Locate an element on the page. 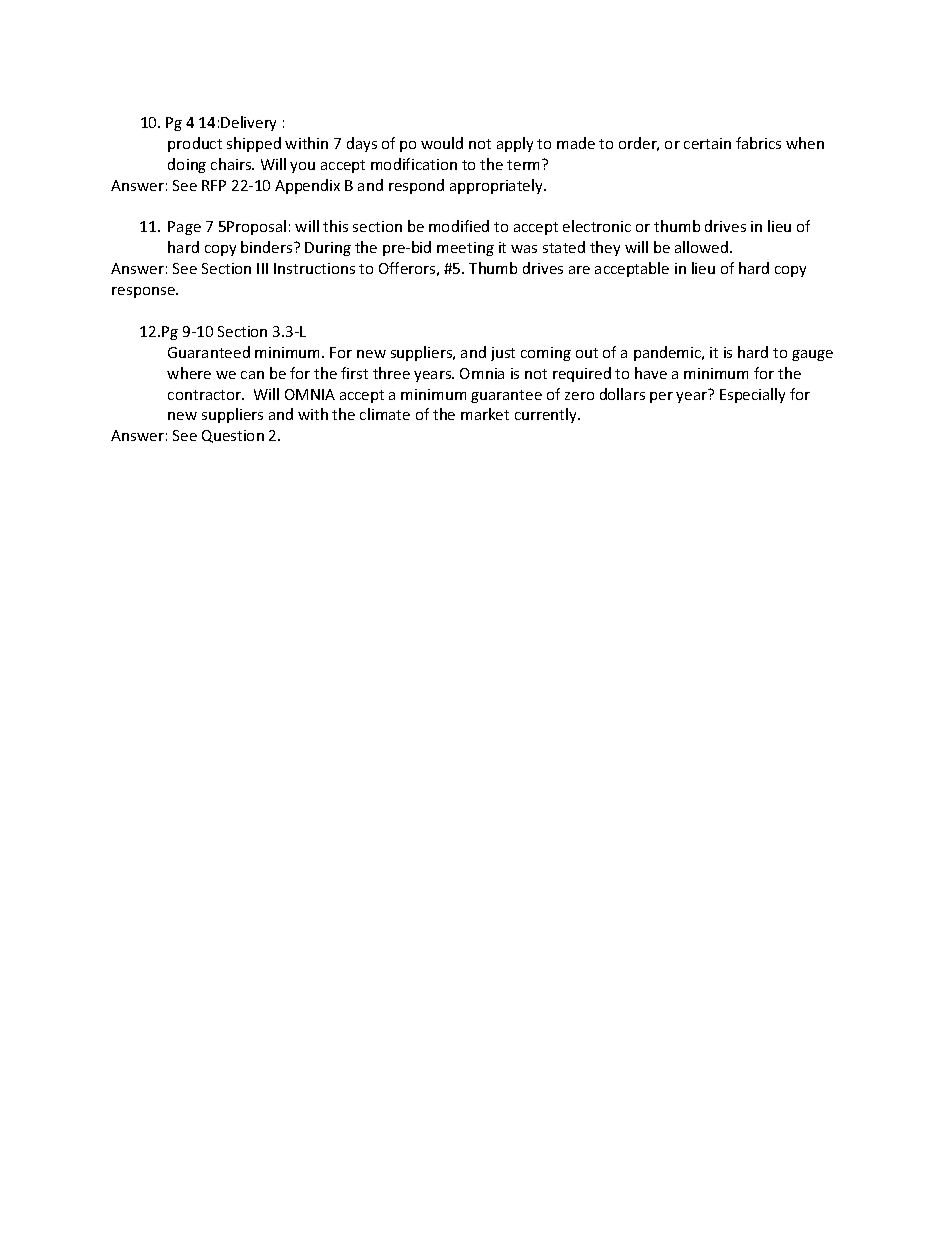 This page has height=1233, width=952. just is located at coordinates (503, 354).
